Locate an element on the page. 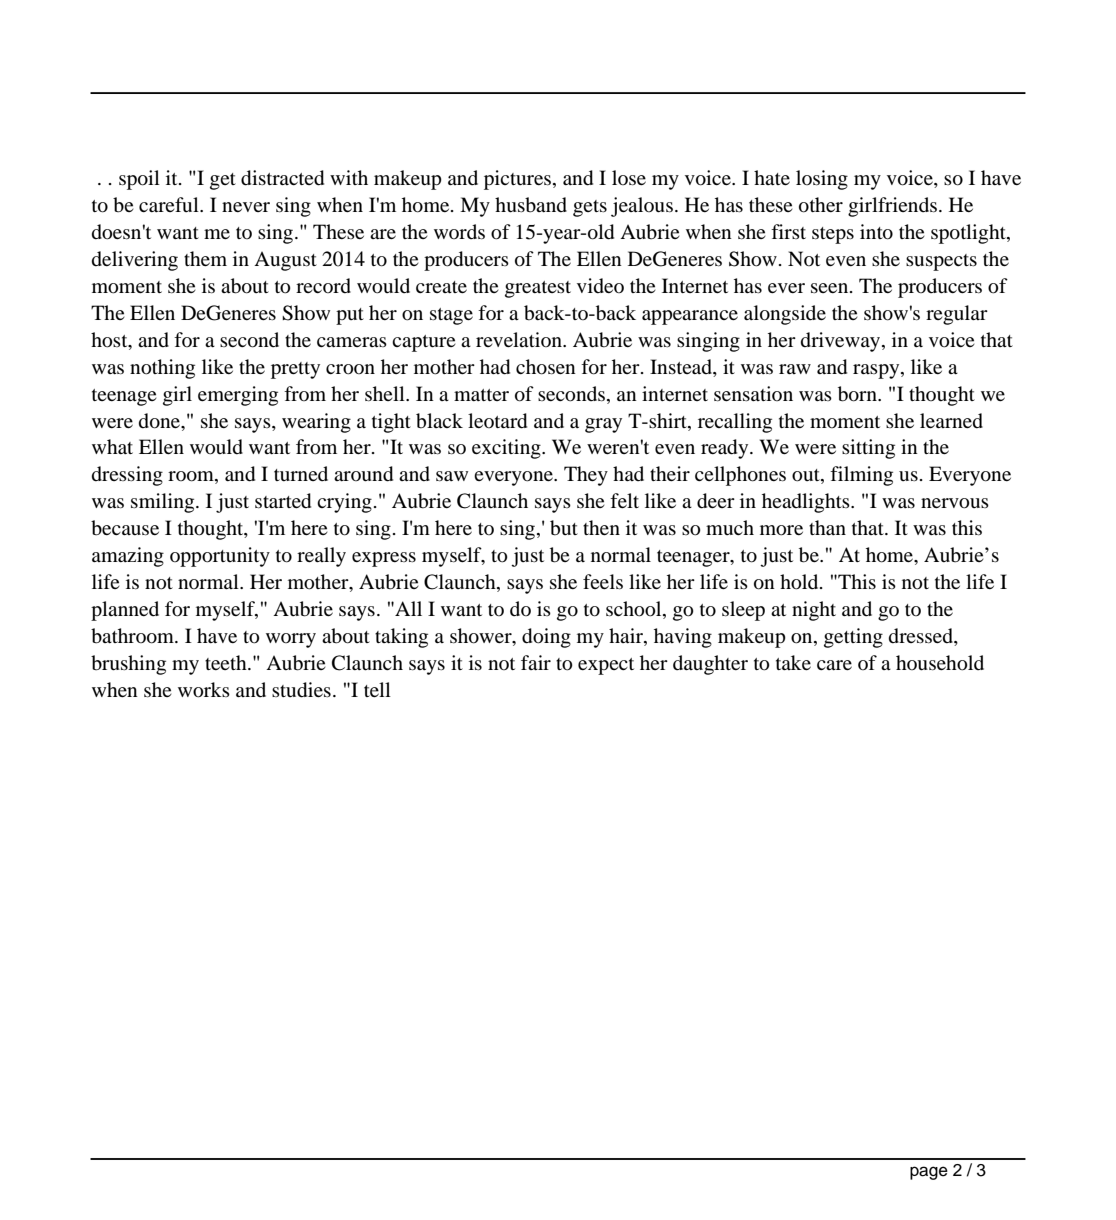  page is located at coordinates (929, 1173).
